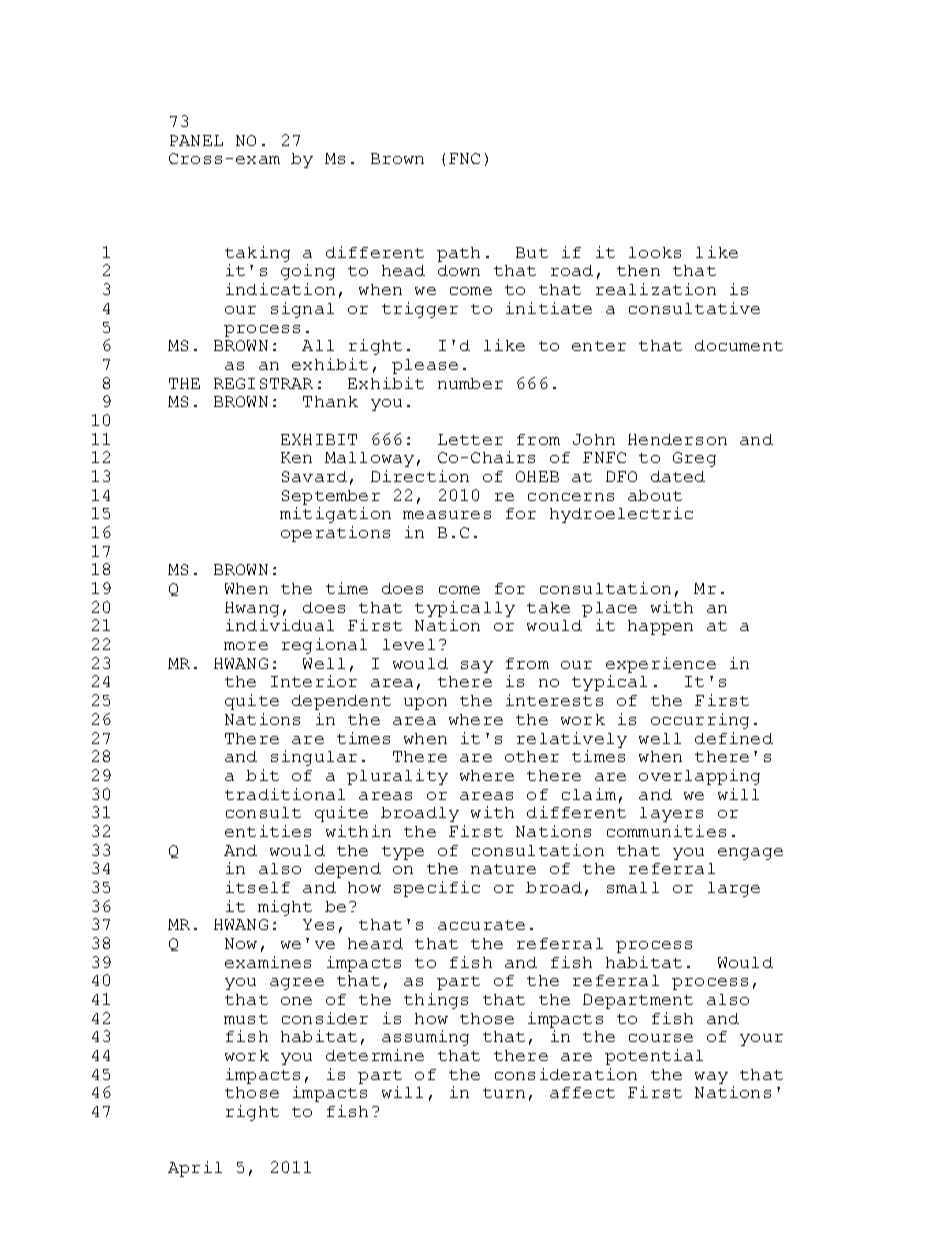  I want to click on more, so click(246, 646).
